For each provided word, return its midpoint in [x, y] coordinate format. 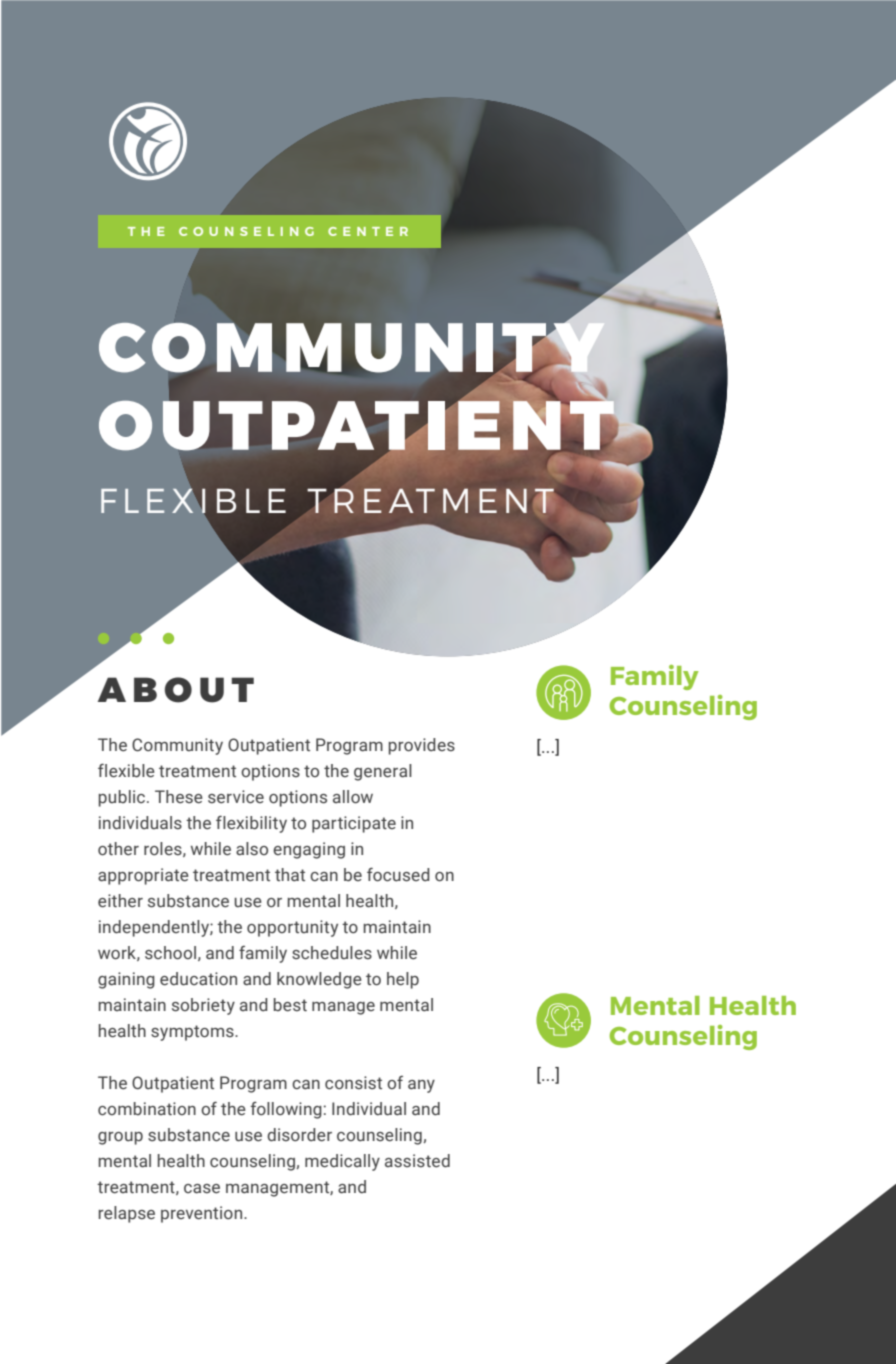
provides [422, 746]
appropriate [143, 876]
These [179, 797]
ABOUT [176, 690]
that [290, 875]
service [236, 797]
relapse [127, 1214]
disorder [299, 1135]
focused [398, 874]
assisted [417, 1161]
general [383, 772]
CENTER [368, 231]
